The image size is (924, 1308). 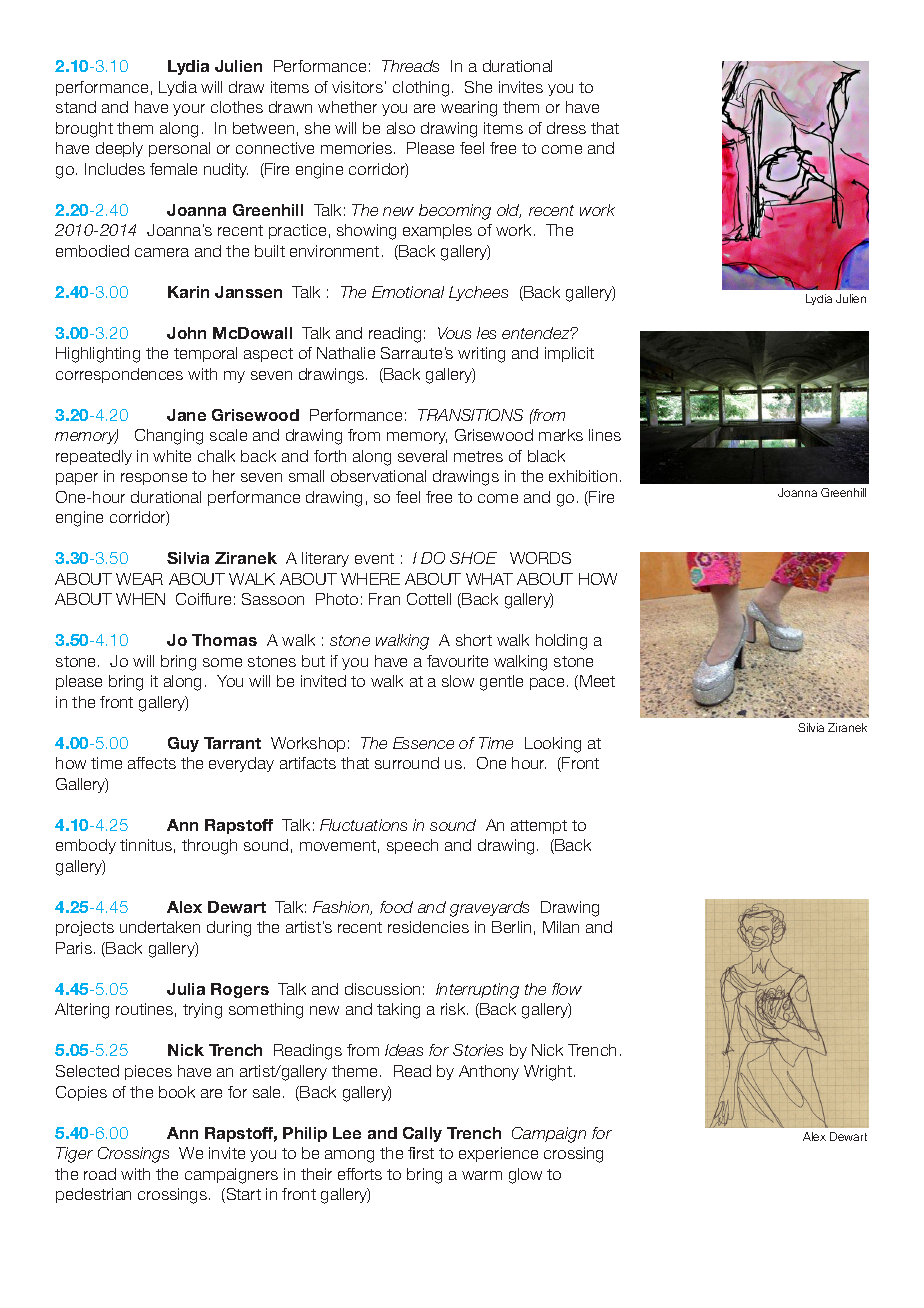 What do you see at coordinates (347, 107) in the screenshot?
I see `whether` at bounding box center [347, 107].
